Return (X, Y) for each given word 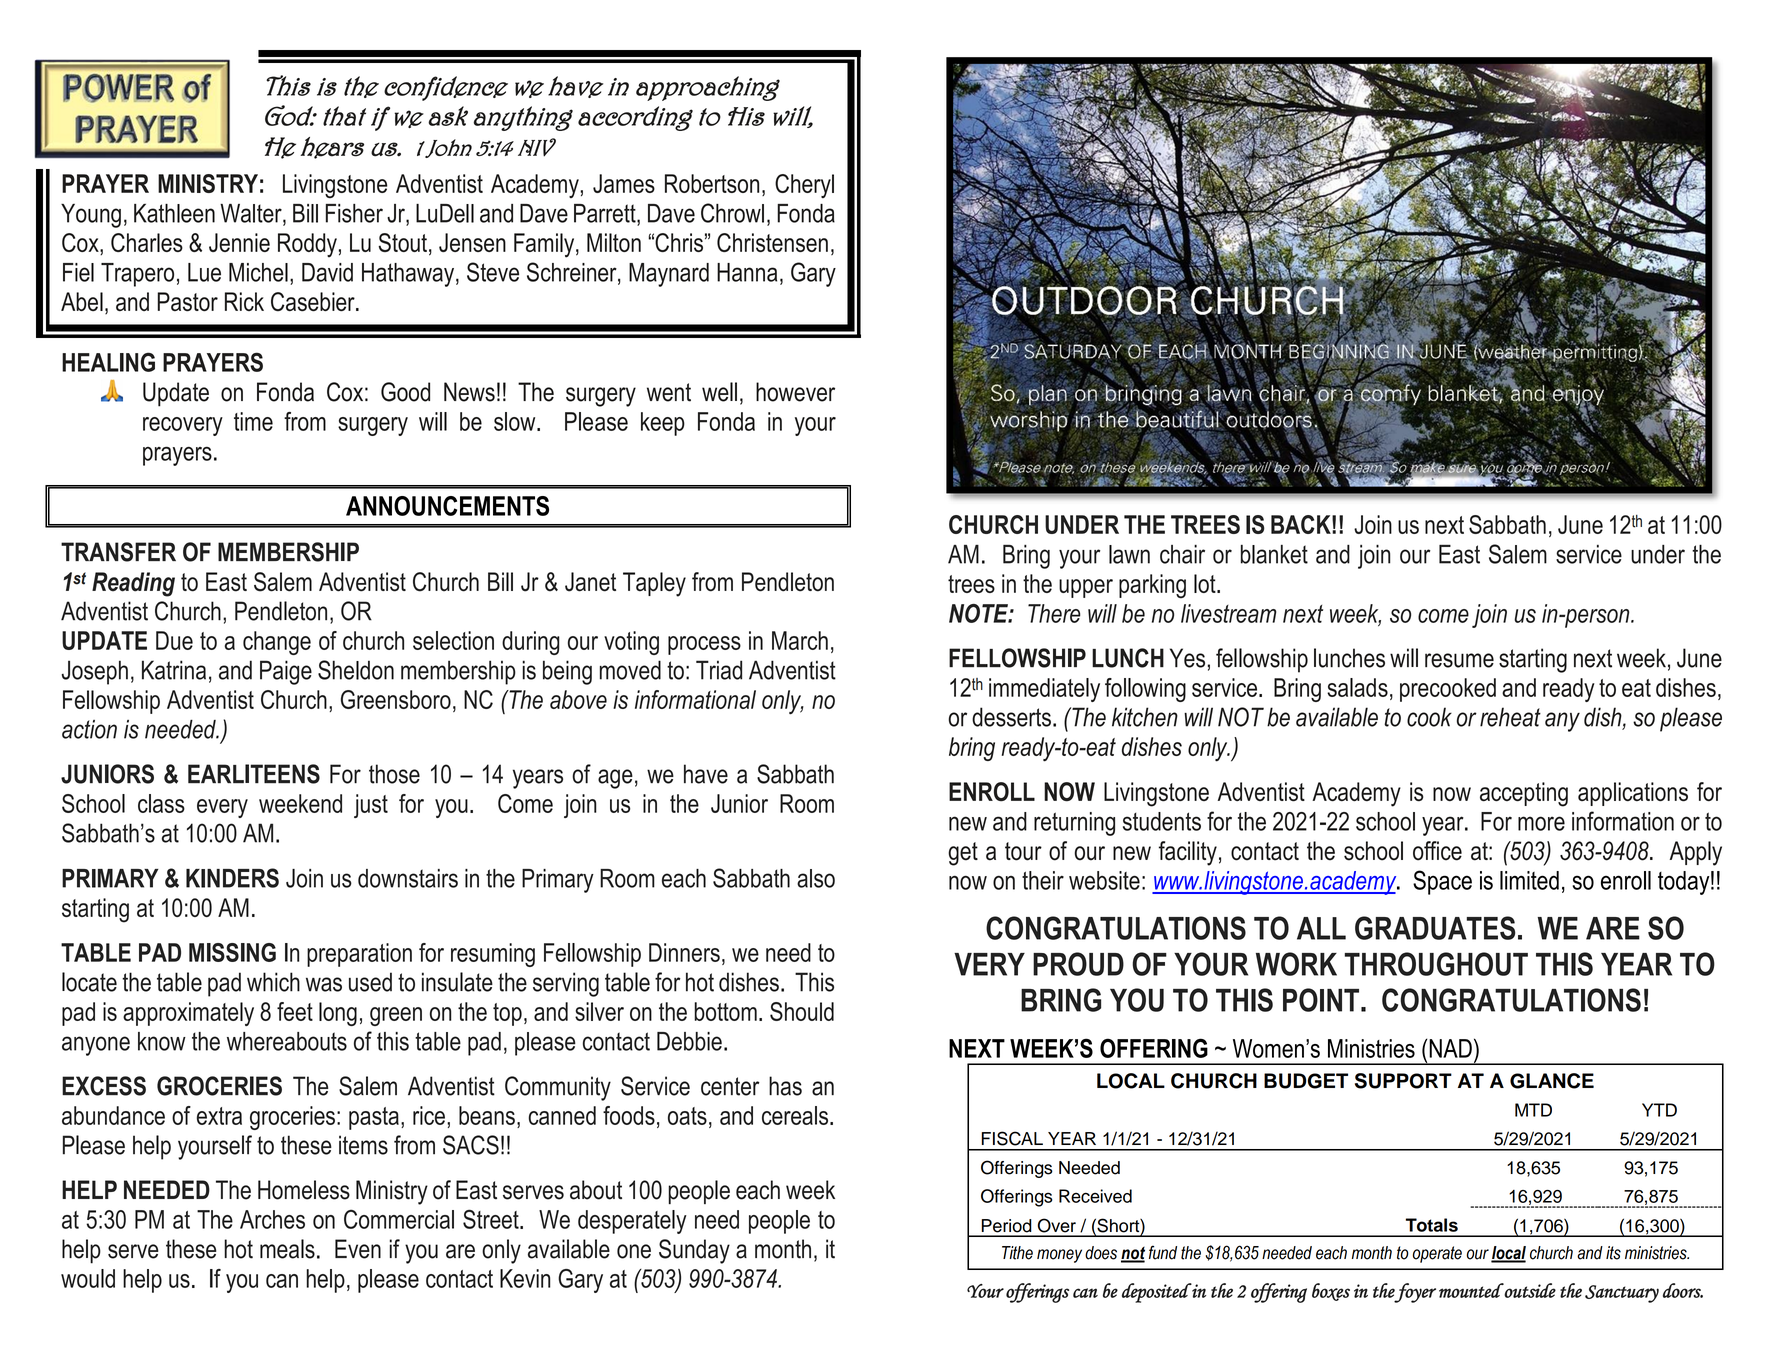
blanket (1274, 554)
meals (287, 1249)
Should (802, 1011)
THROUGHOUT (1436, 964)
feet (295, 1011)
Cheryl (804, 186)
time (253, 421)
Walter (252, 214)
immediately (1044, 690)
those (394, 774)
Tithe (1017, 1253)
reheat (1510, 717)
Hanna (747, 272)
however (795, 392)
